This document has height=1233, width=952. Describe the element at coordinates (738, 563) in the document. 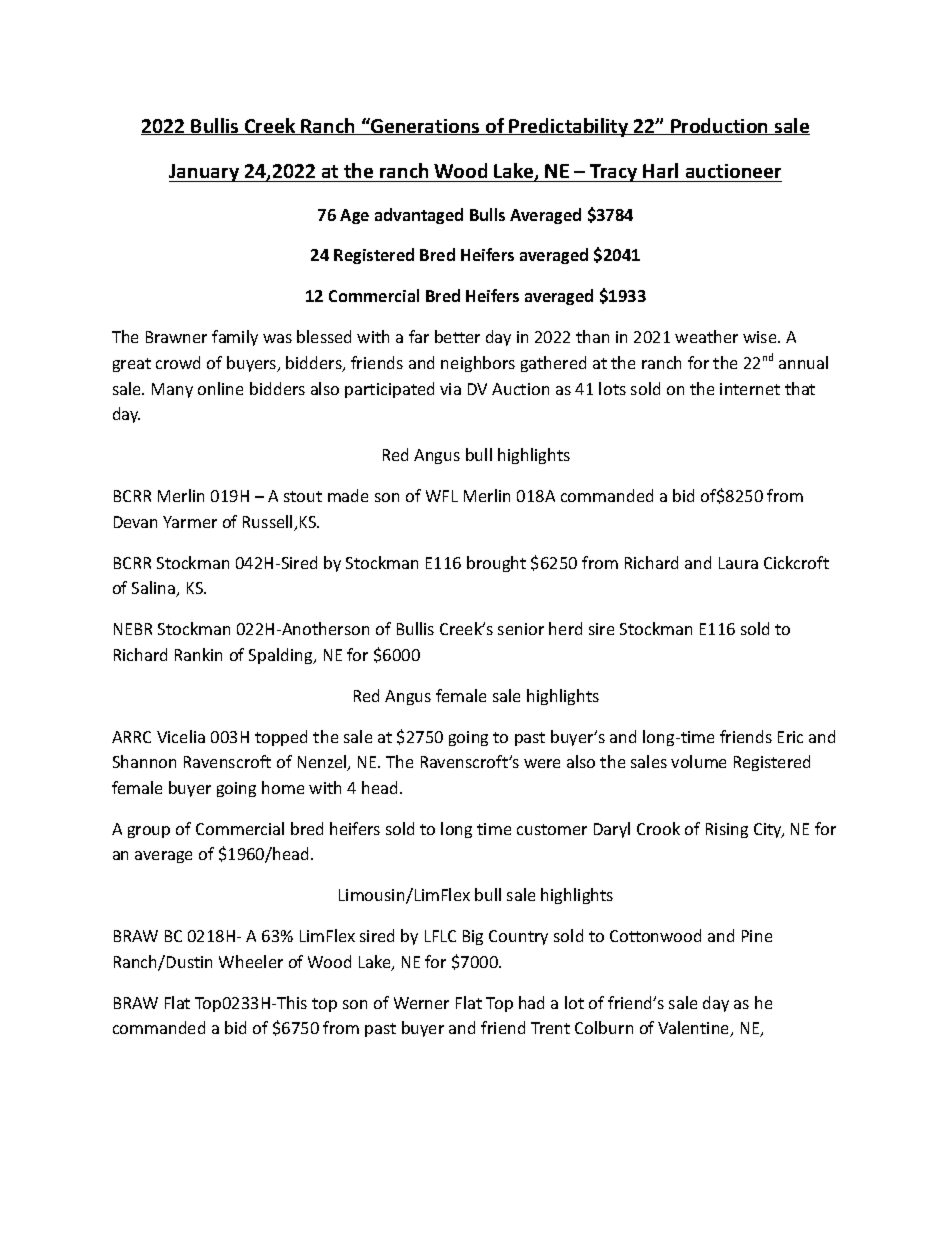

I see `Laura` at that location.
